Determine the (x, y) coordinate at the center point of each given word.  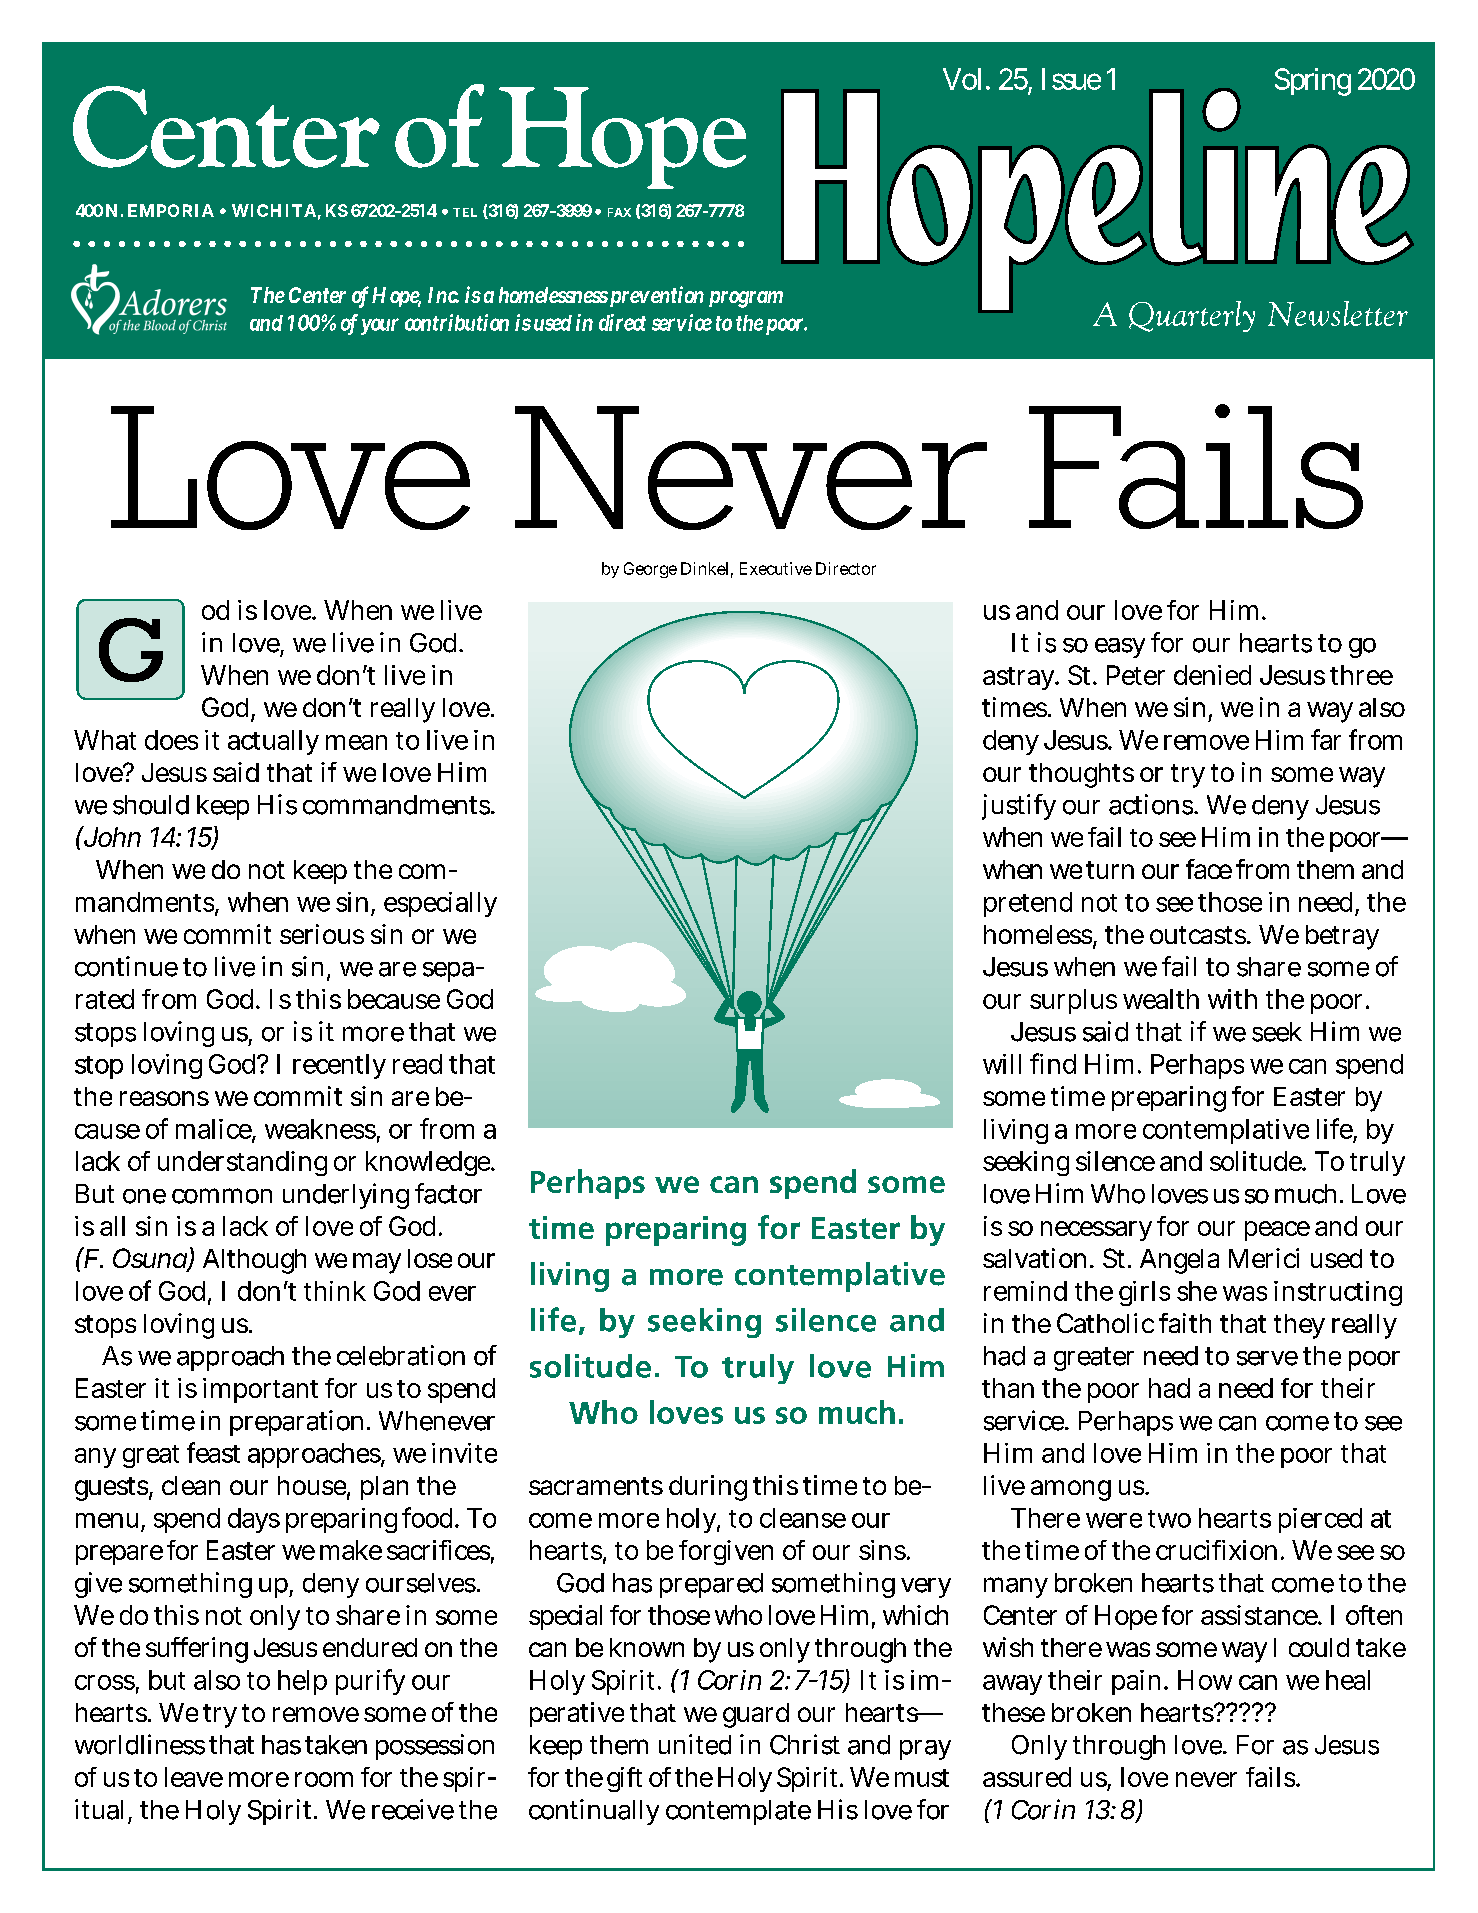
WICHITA (274, 210)
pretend (1028, 904)
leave (194, 1777)
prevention (657, 296)
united (695, 1744)
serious (322, 934)
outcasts (1199, 935)
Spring (1313, 82)
